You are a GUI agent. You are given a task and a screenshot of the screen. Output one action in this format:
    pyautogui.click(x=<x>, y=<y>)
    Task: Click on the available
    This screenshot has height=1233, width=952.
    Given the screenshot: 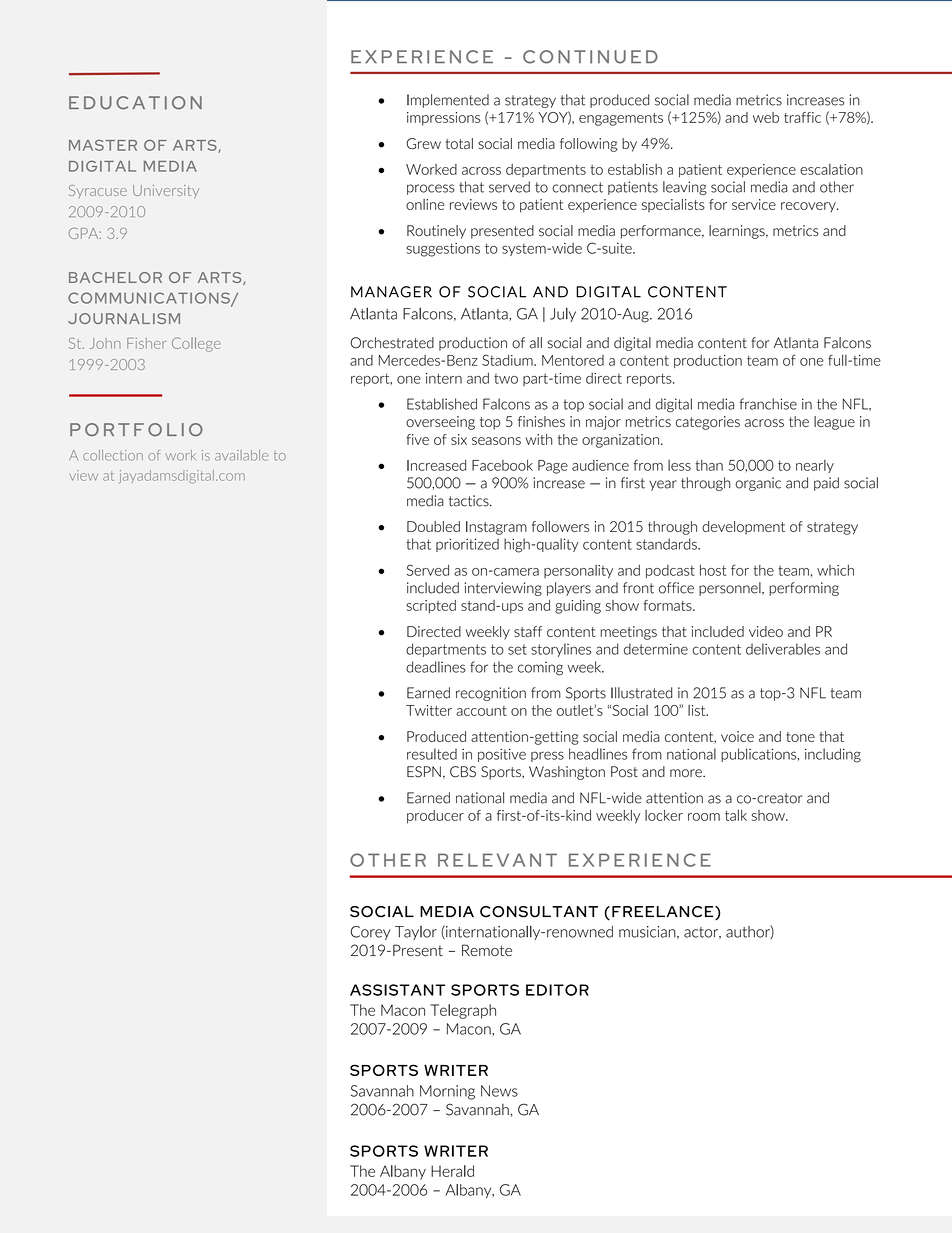 What is the action you would take?
    pyautogui.click(x=241, y=455)
